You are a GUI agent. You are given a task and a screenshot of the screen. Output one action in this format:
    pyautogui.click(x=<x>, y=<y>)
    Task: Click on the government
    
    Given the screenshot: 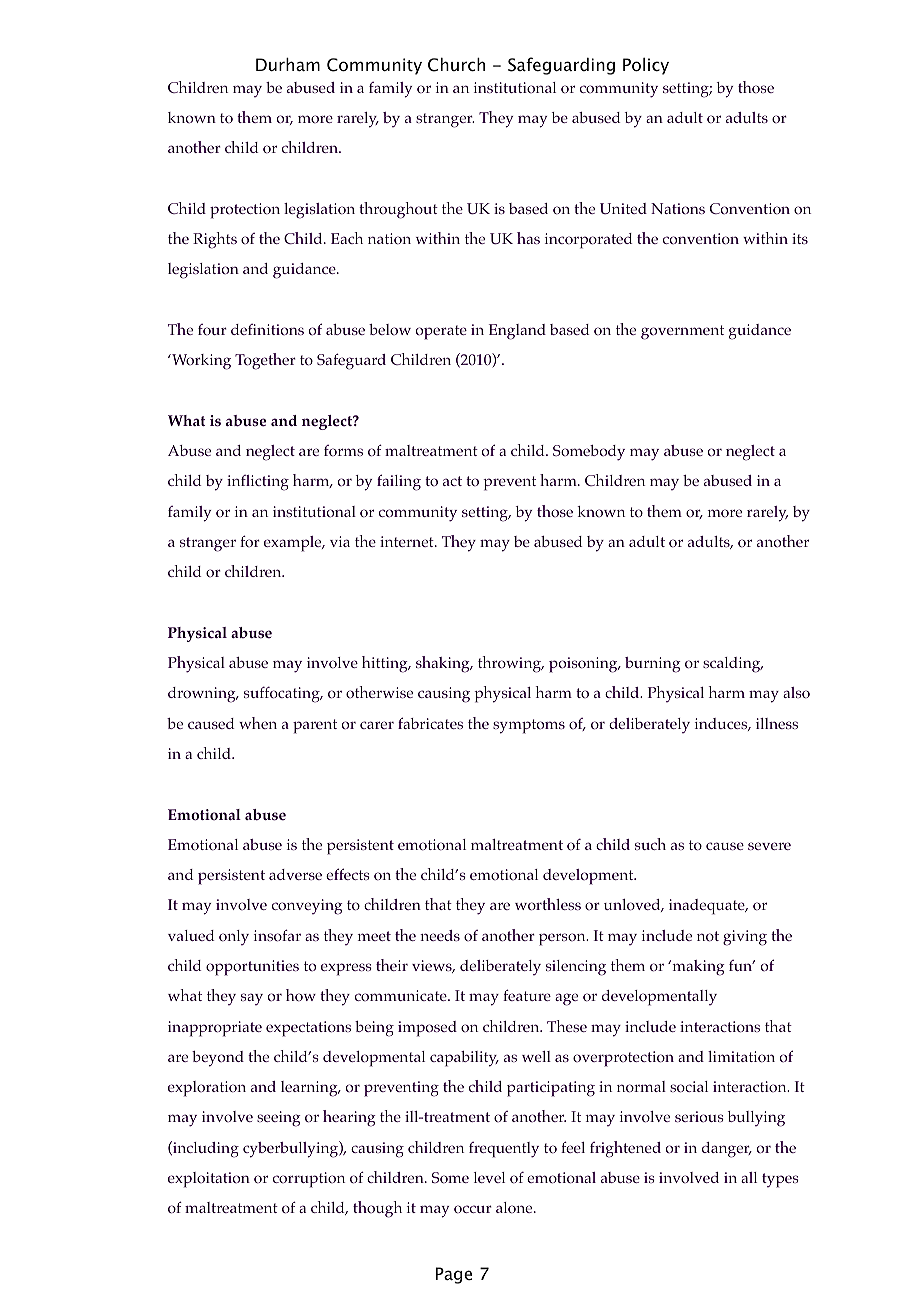 What is the action you would take?
    pyautogui.click(x=682, y=332)
